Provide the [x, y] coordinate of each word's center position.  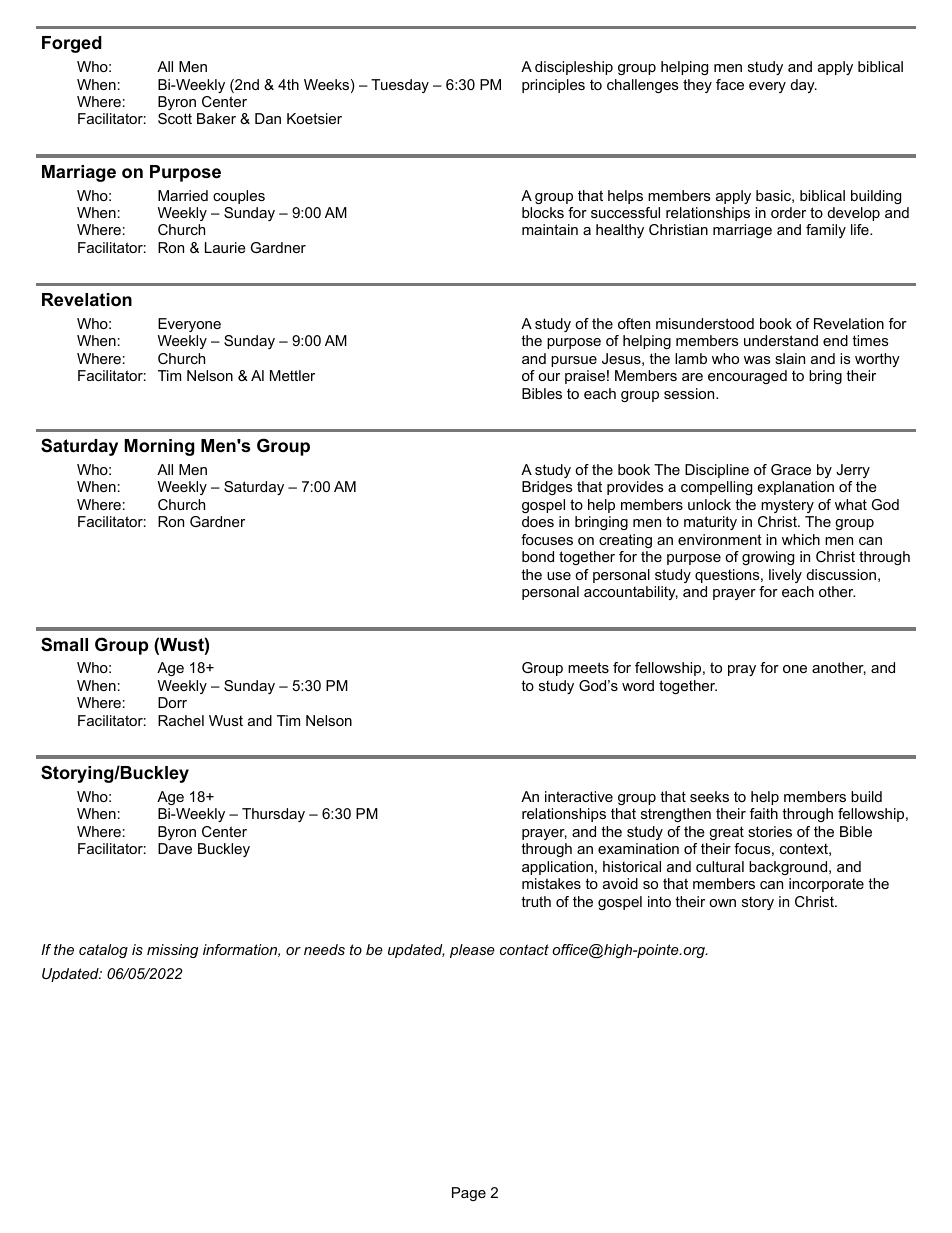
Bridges [547, 488]
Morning [159, 447]
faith [764, 813]
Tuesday [400, 86]
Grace [791, 469]
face [730, 84]
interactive [579, 796]
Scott [175, 118]
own [722, 903]
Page [469, 1194]
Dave [175, 848]
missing [173, 951]
